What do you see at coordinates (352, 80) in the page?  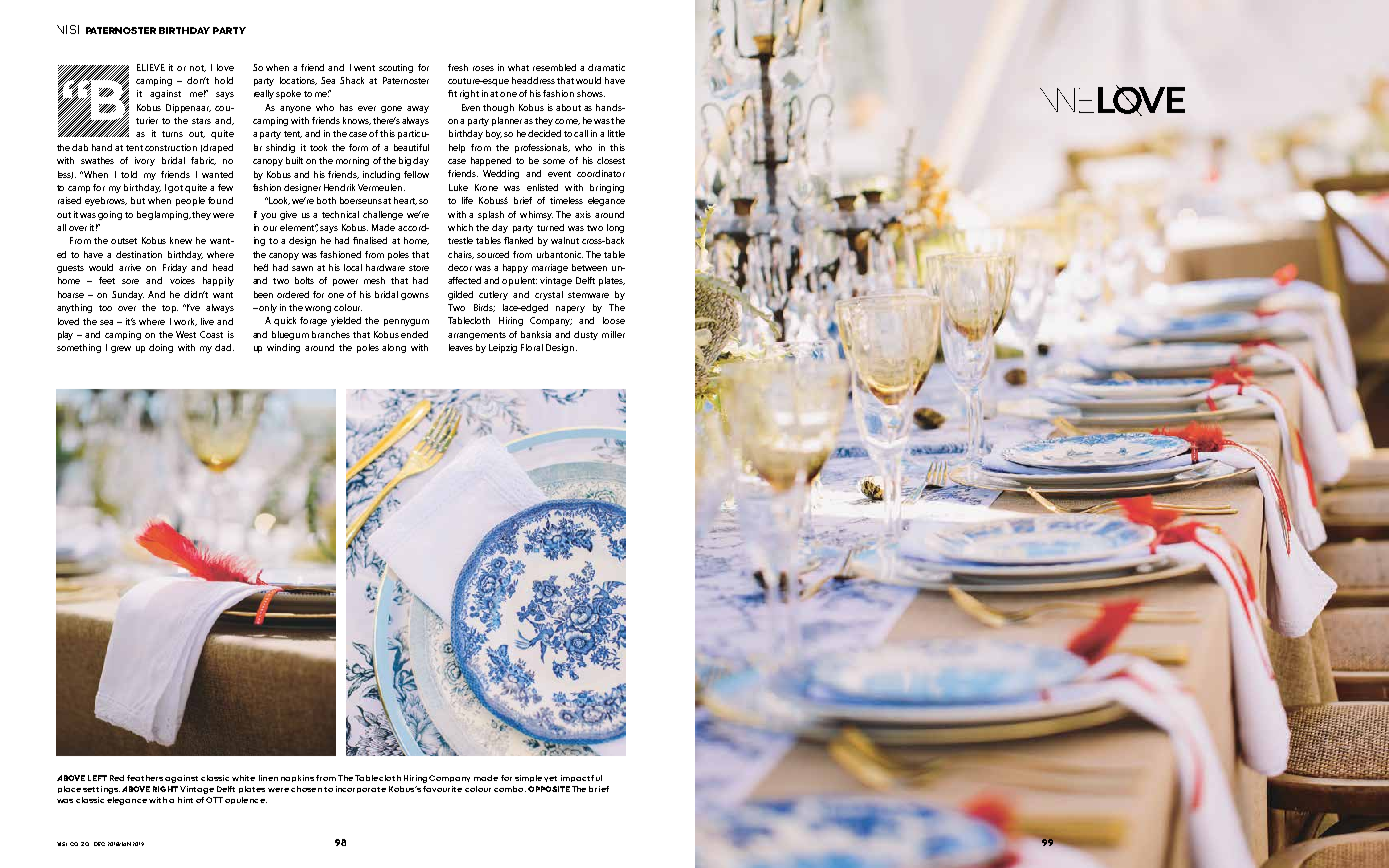 I see `Shack` at bounding box center [352, 80].
